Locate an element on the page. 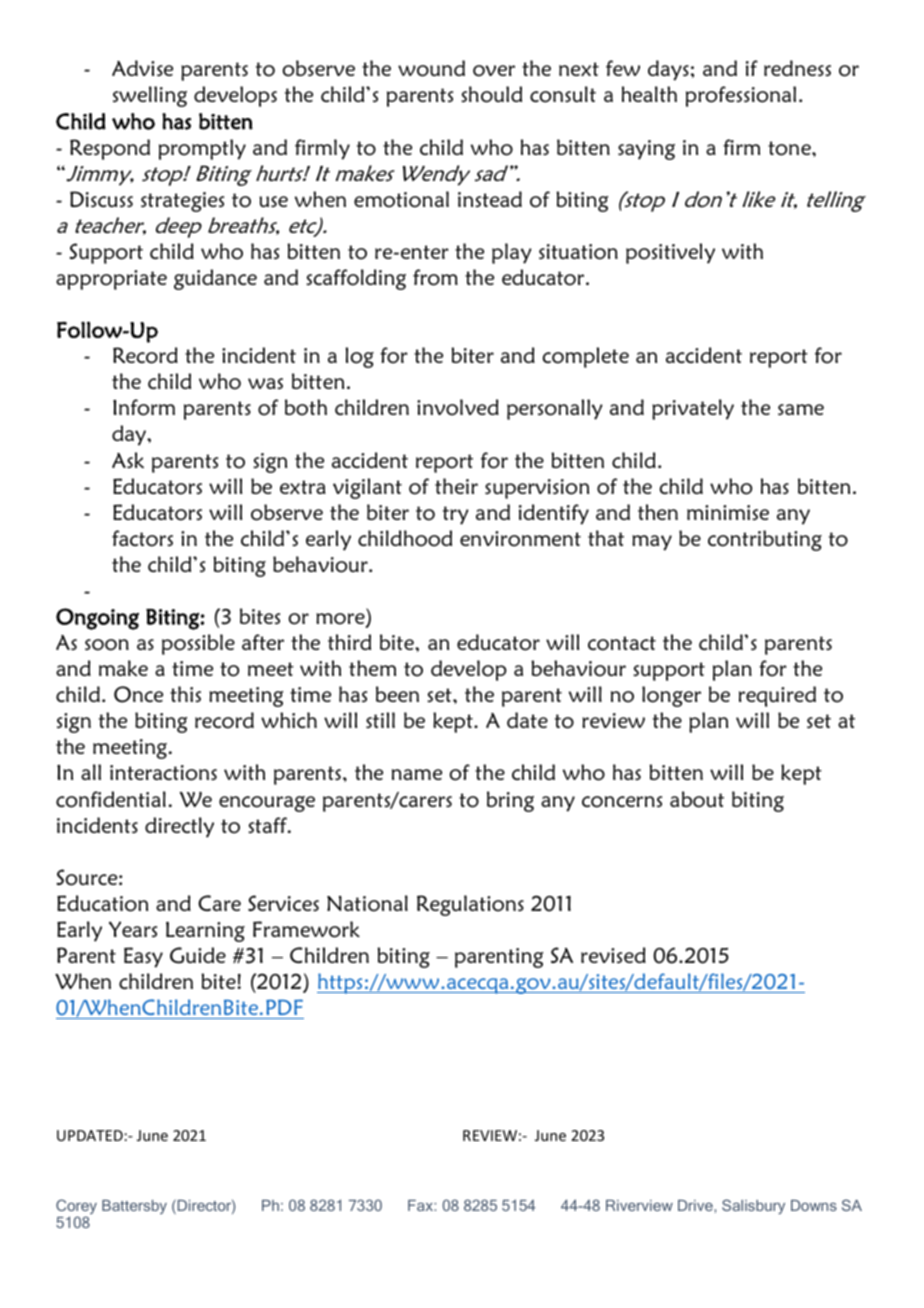 Image resolution: width=924 pixels, height=1308 pixels. swelling is located at coordinates (150, 96).
